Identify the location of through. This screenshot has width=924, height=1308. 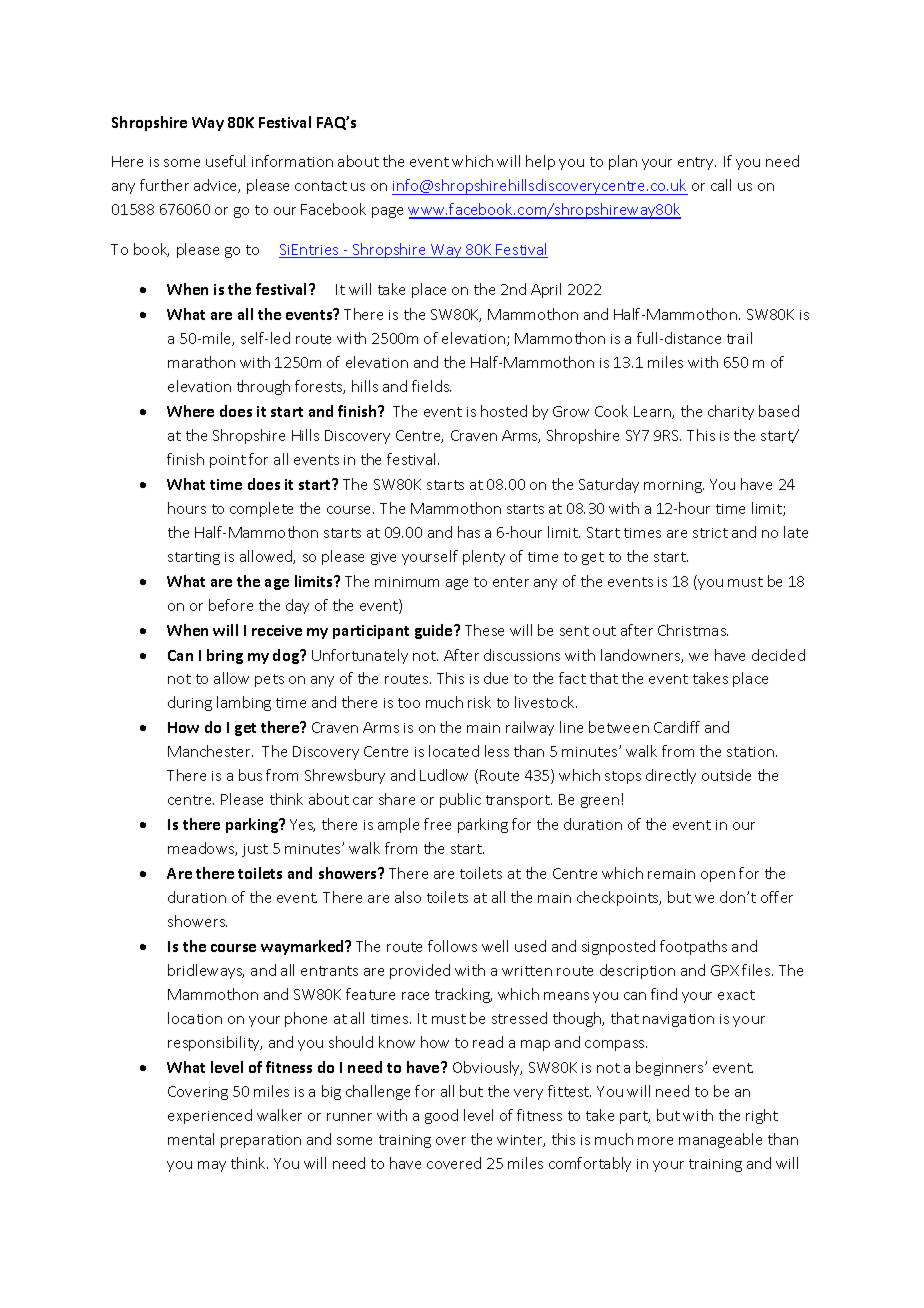
(263, 387).
